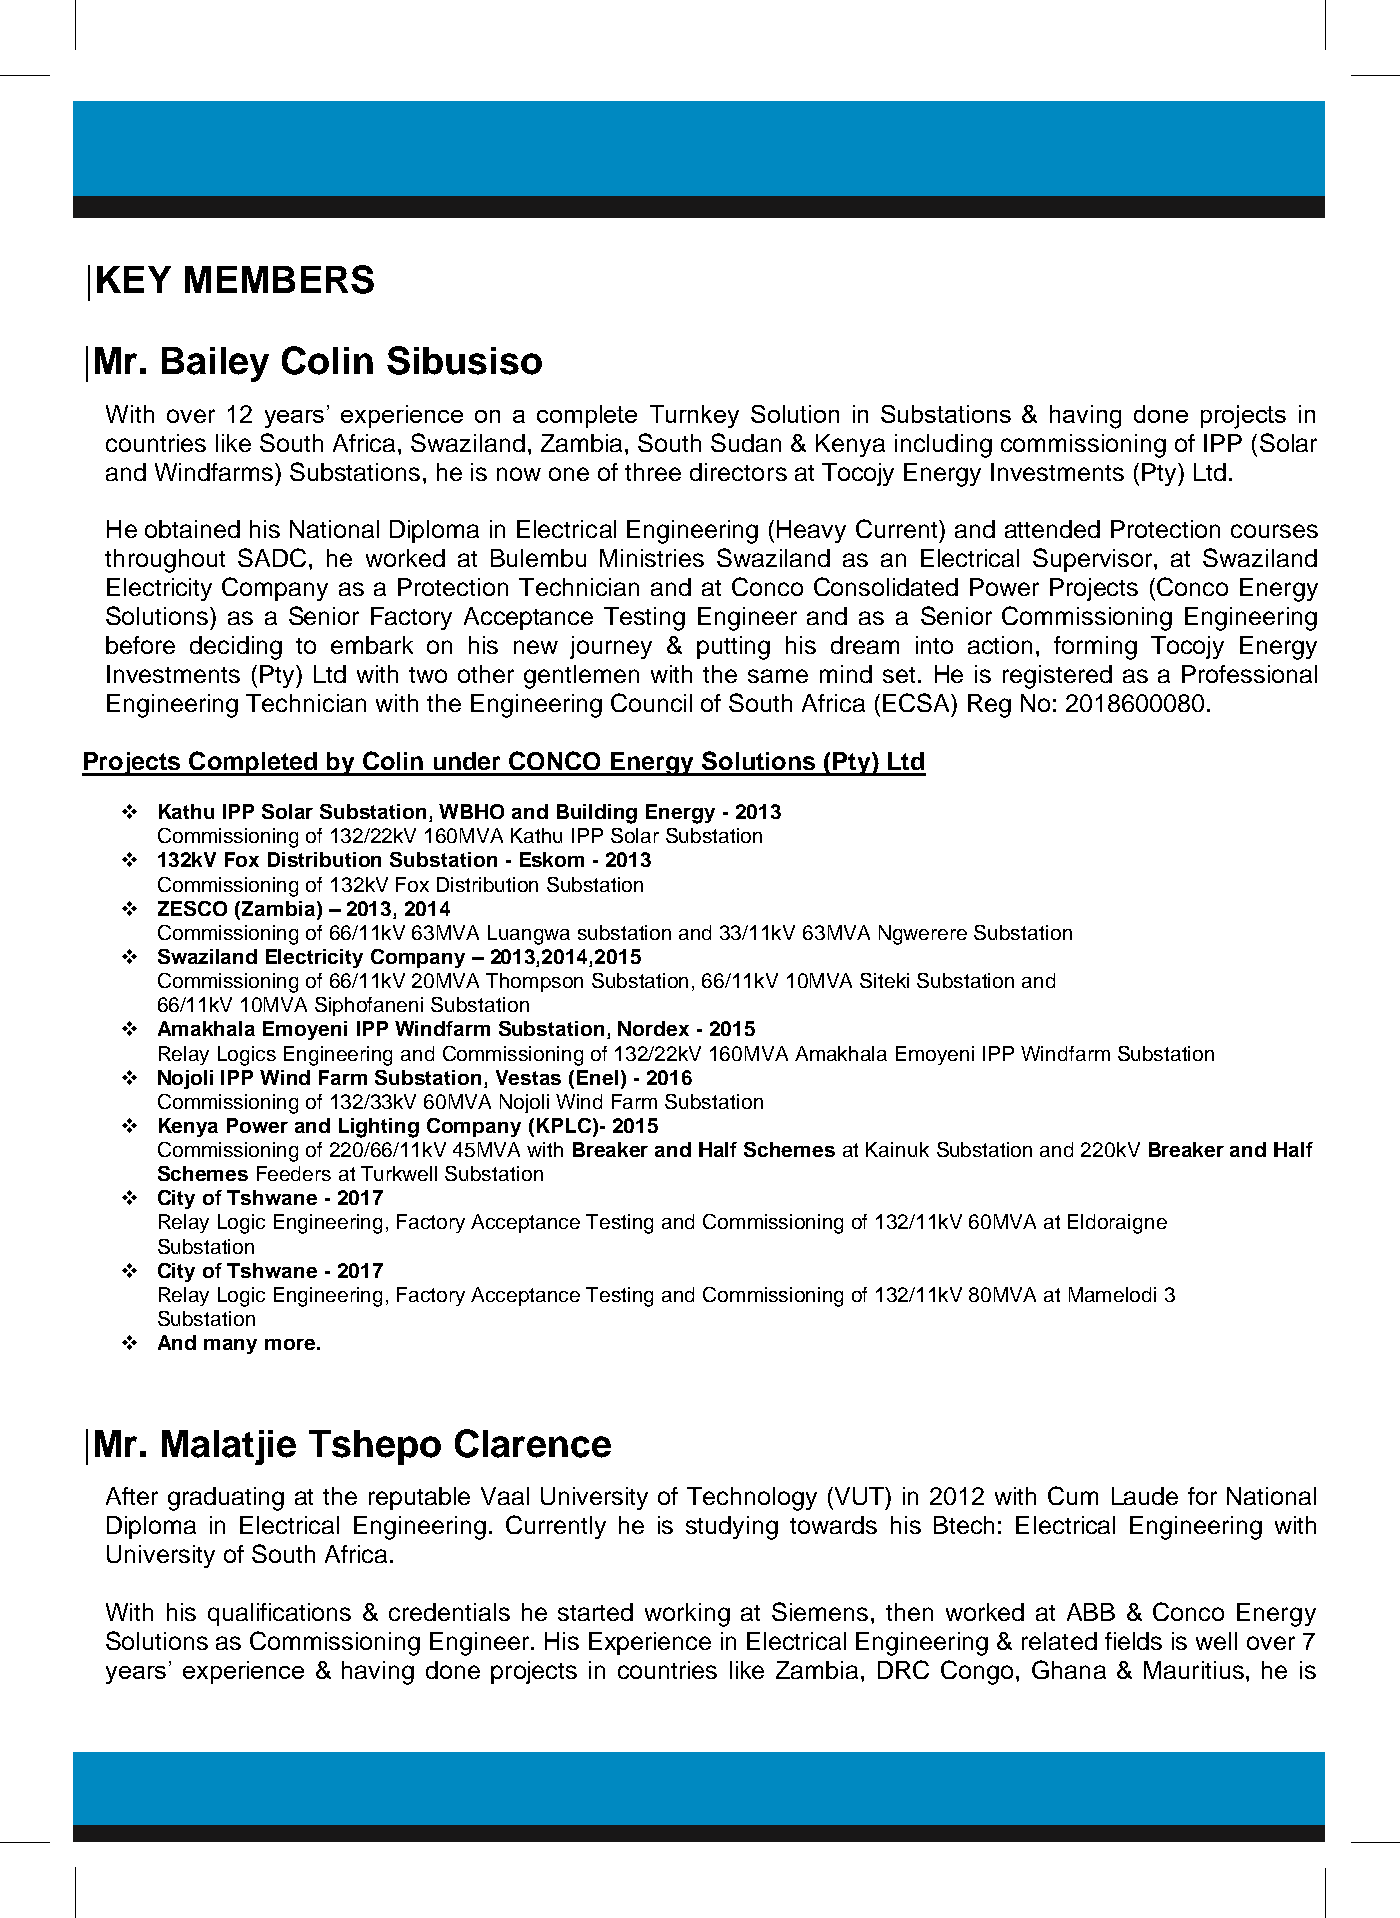  What do you see at coordinates (236, 648) in the screenshot?
I see `deciding` at bounding box center [236, 648].
